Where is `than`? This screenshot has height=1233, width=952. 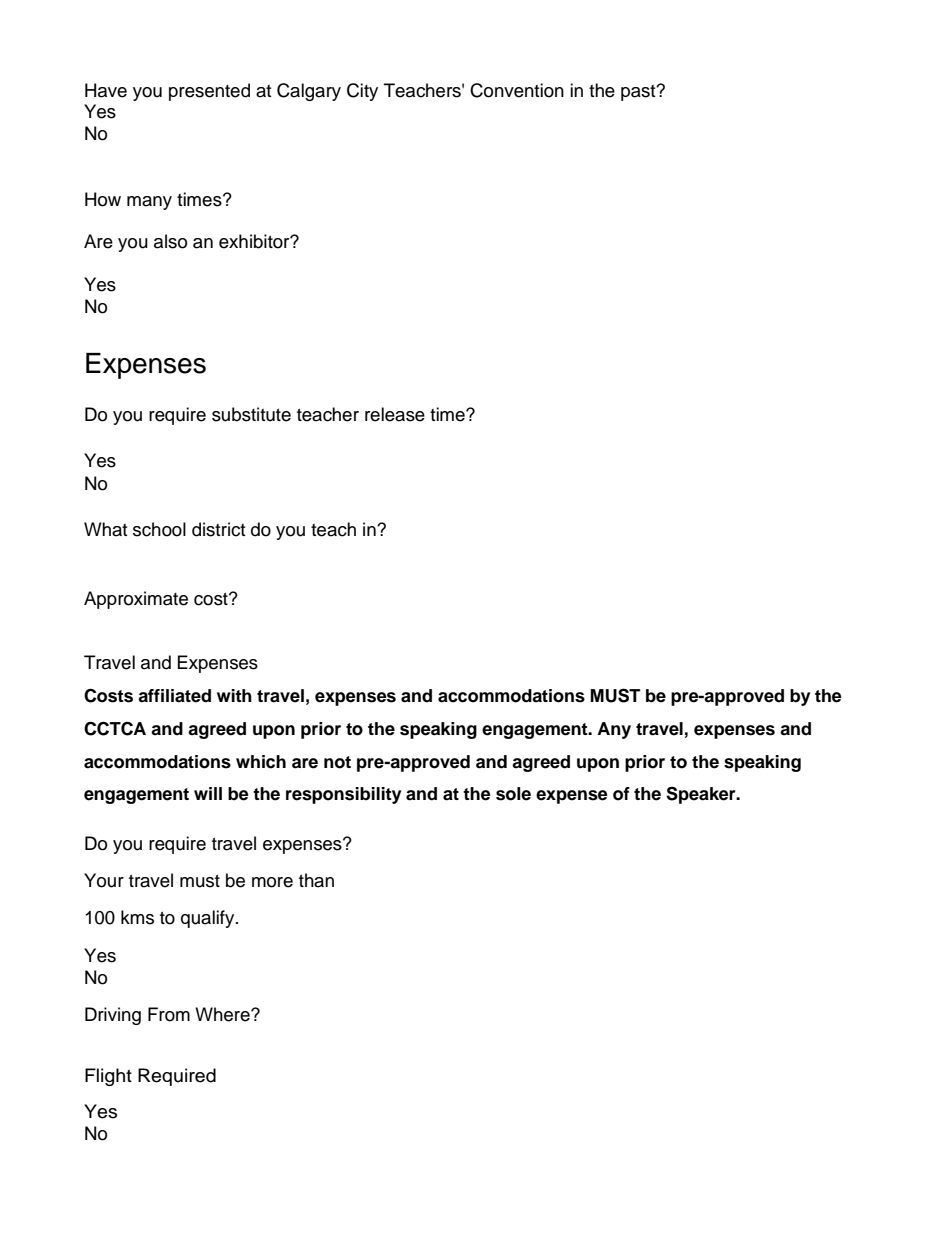
than is located at coordinates (316, 880).
